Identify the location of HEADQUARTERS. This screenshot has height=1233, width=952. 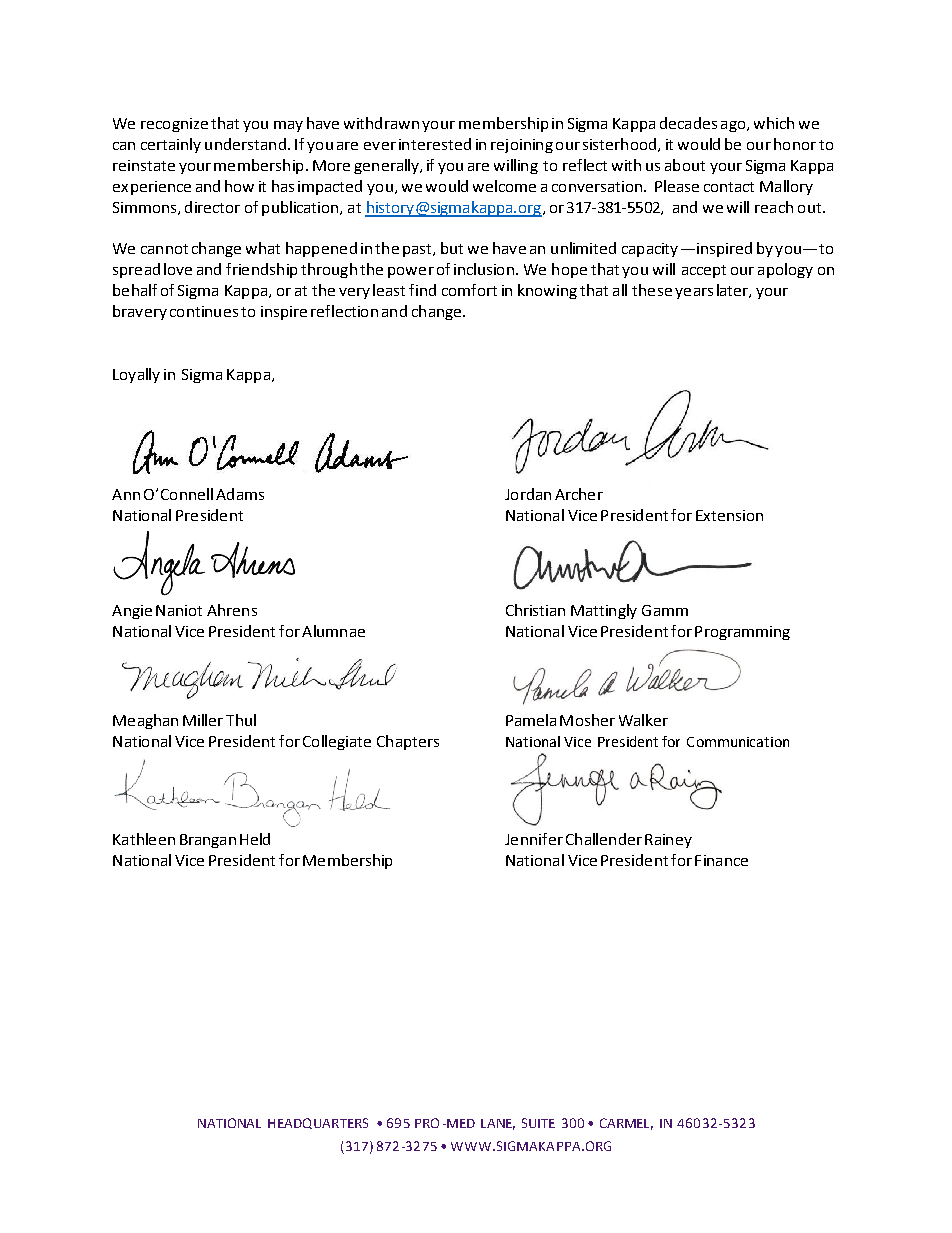
(318, 1123).
